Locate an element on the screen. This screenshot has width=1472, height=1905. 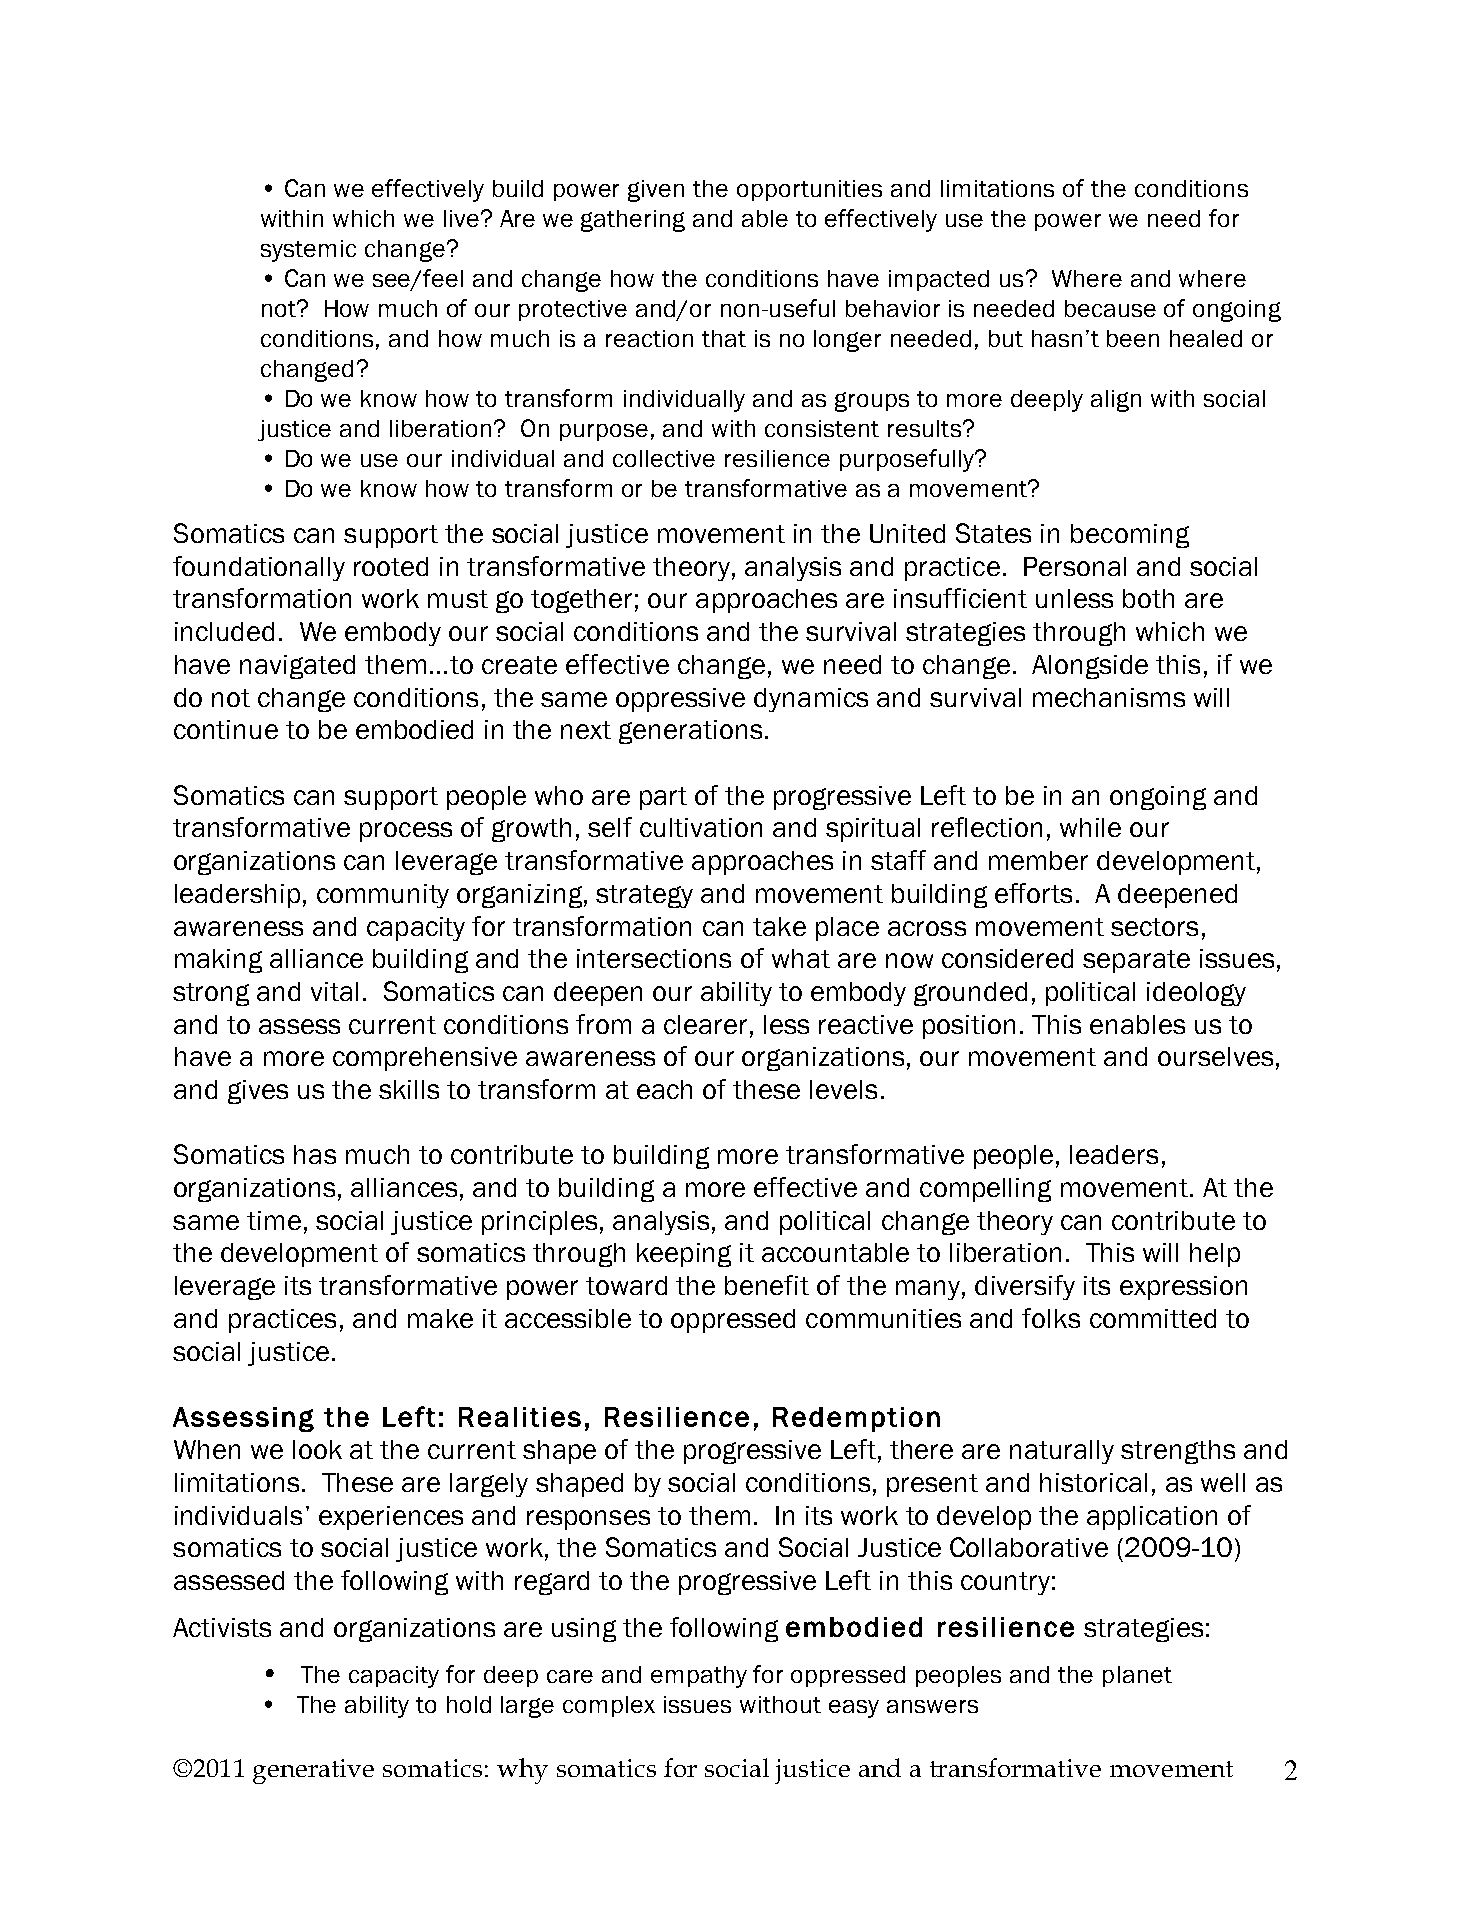
generative is located at coordinates (313, 1771).
